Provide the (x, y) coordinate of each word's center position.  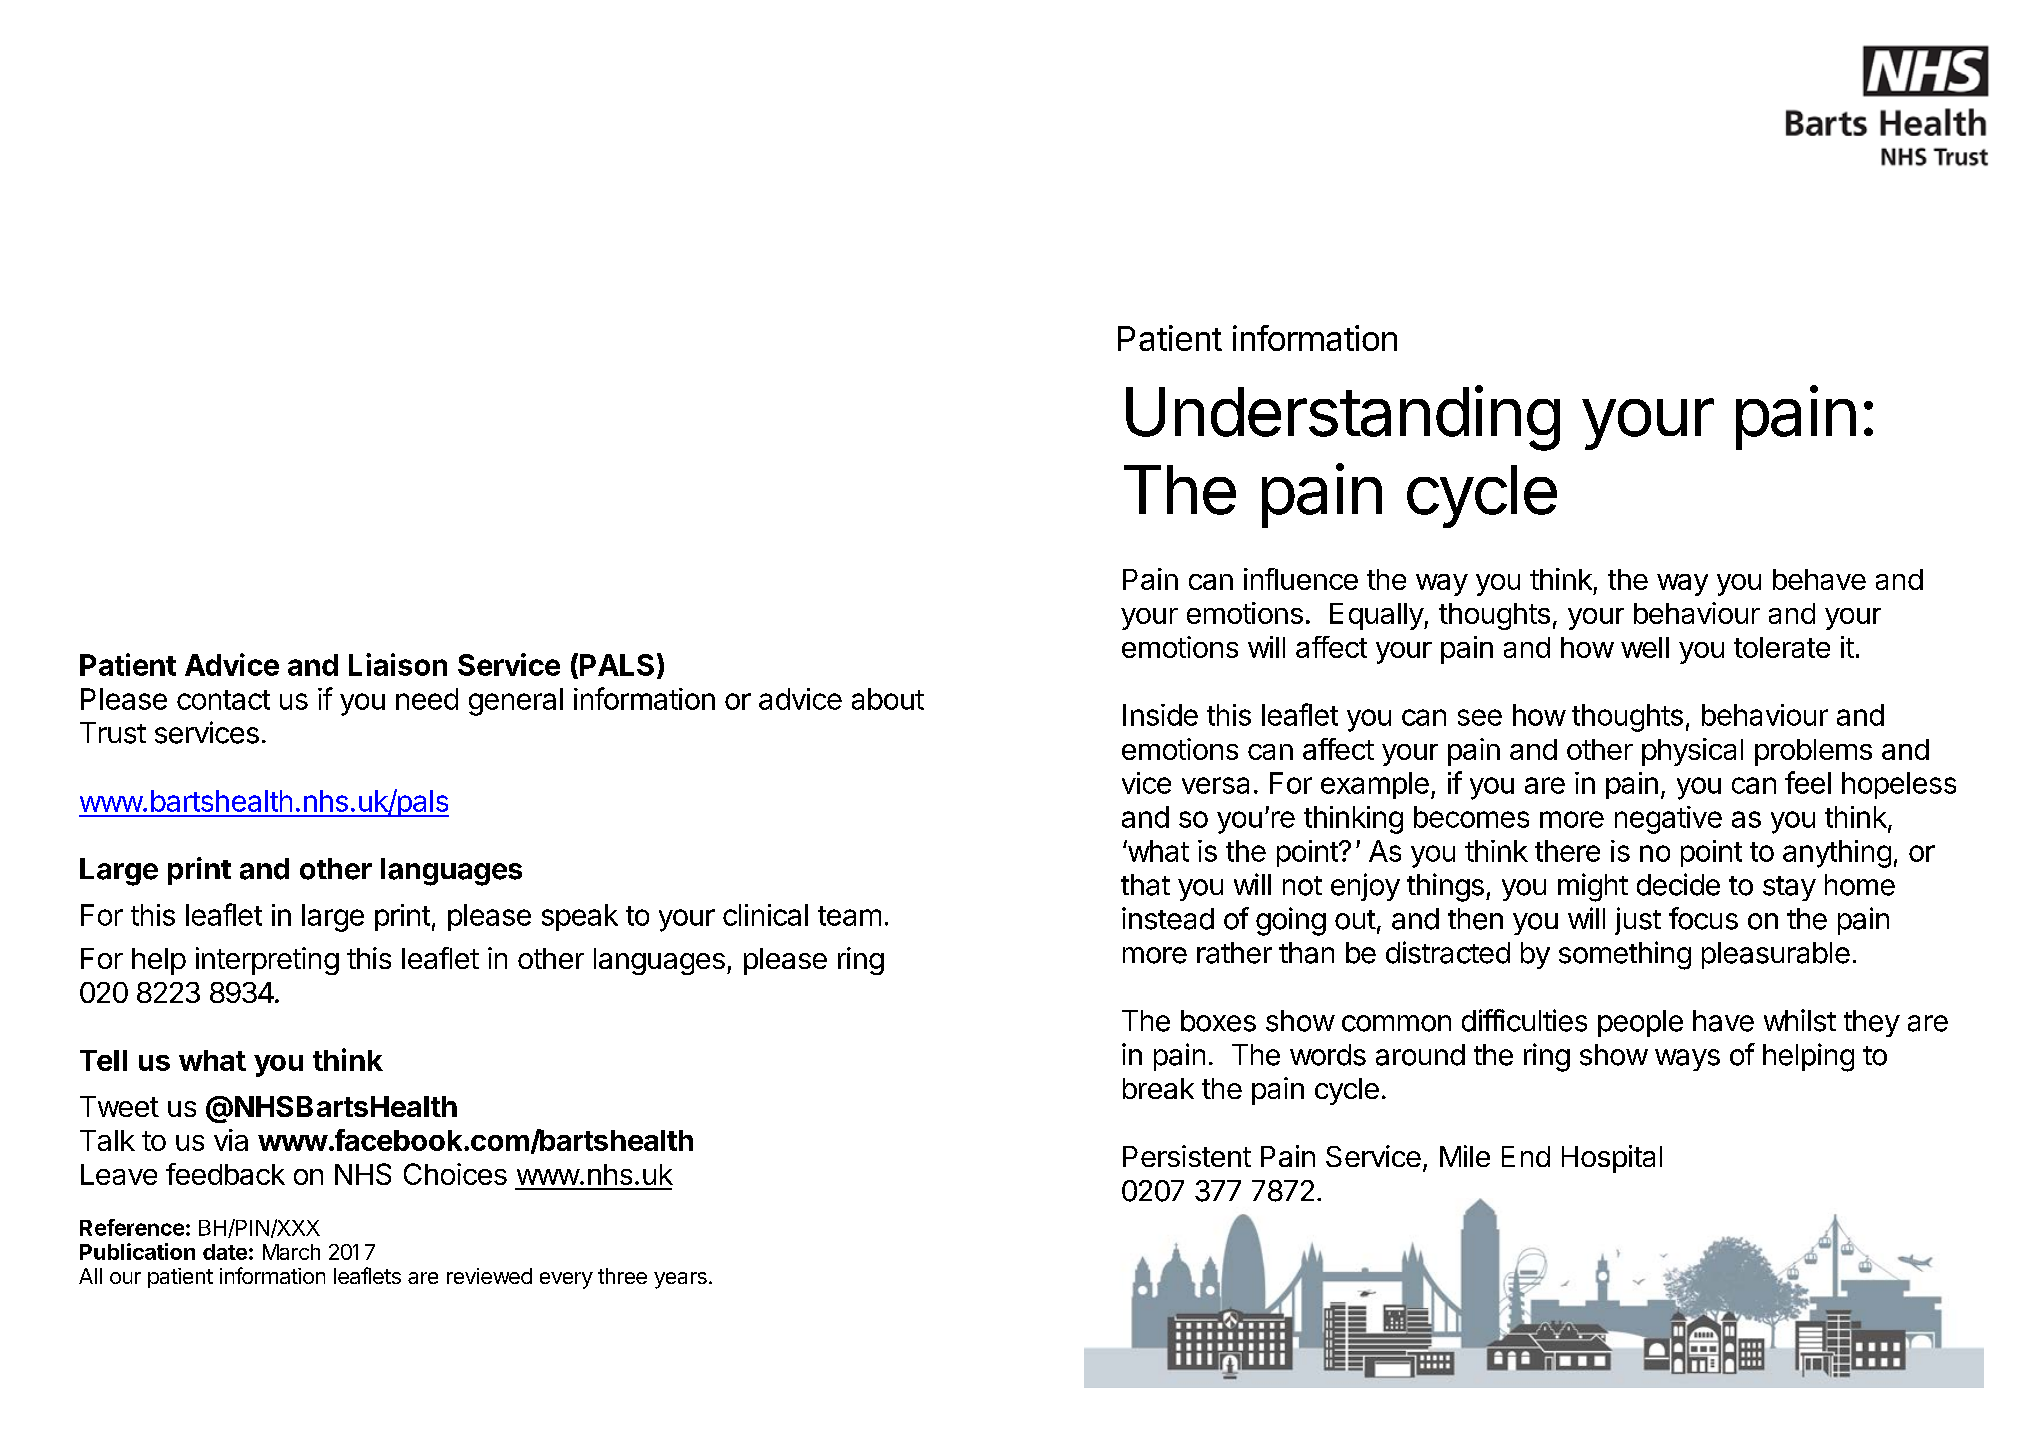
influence (1301, 579)
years (680, 1280)
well (1645, 647)
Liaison (398, 664)
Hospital (1612, 1159)
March (291, 1252)
